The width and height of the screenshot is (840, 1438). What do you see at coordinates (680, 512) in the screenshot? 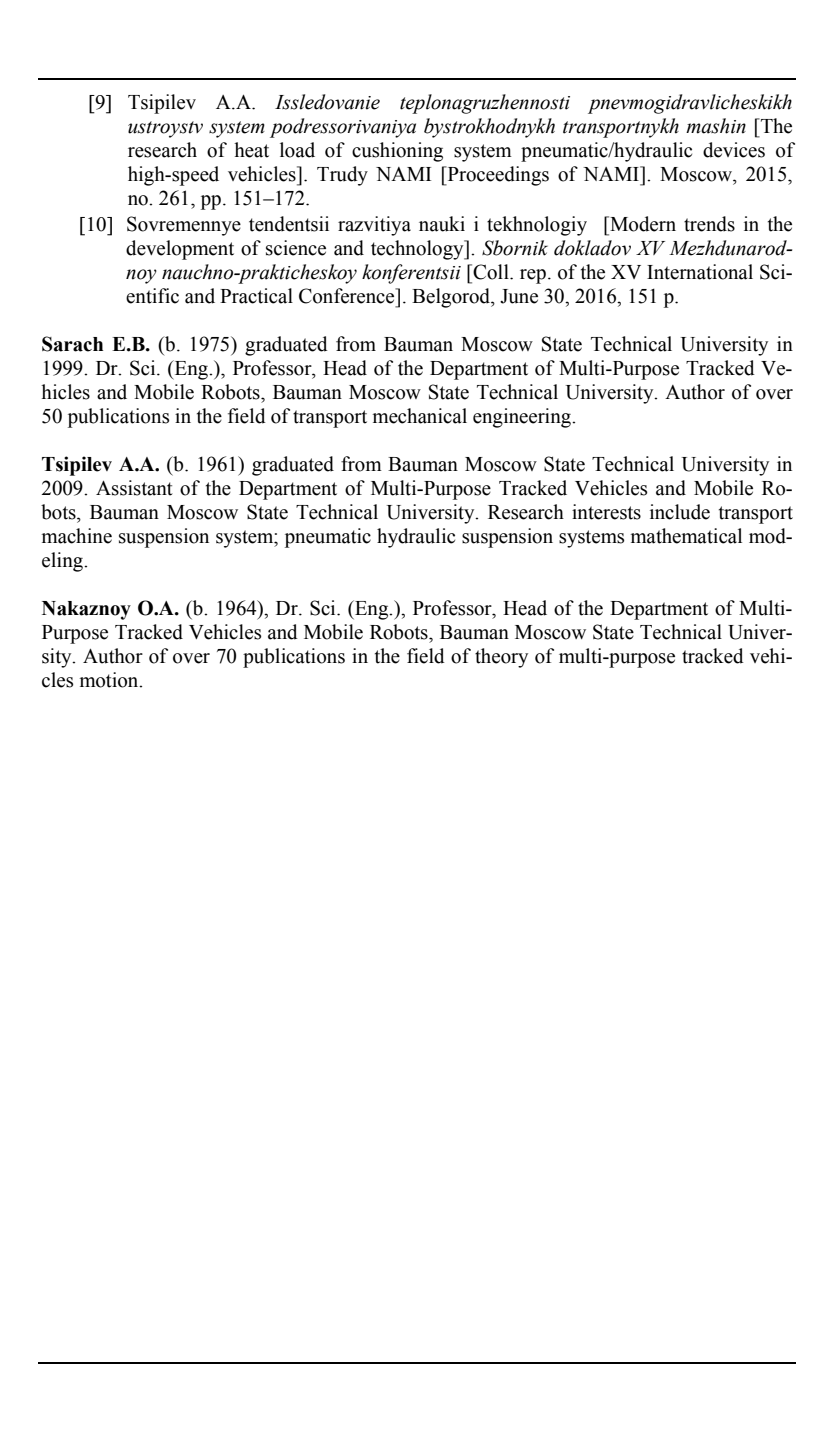
I see `include` at bounding box center [680, 512].
